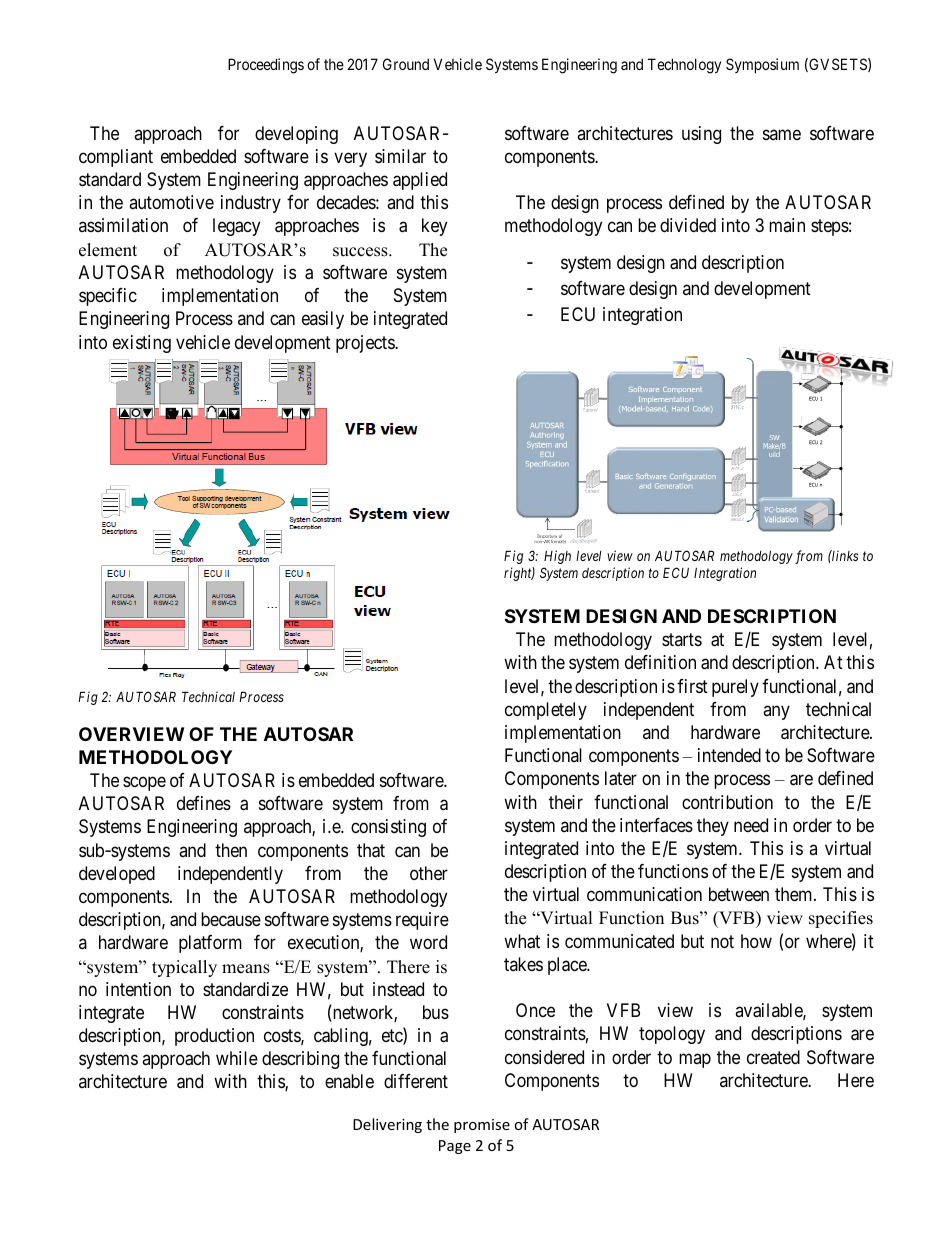 This screenshot has height=1233, width=952. What do you see at coordinates (142, 344) in the screenshot?
I see `existing` at bounding box center [142, 344].
